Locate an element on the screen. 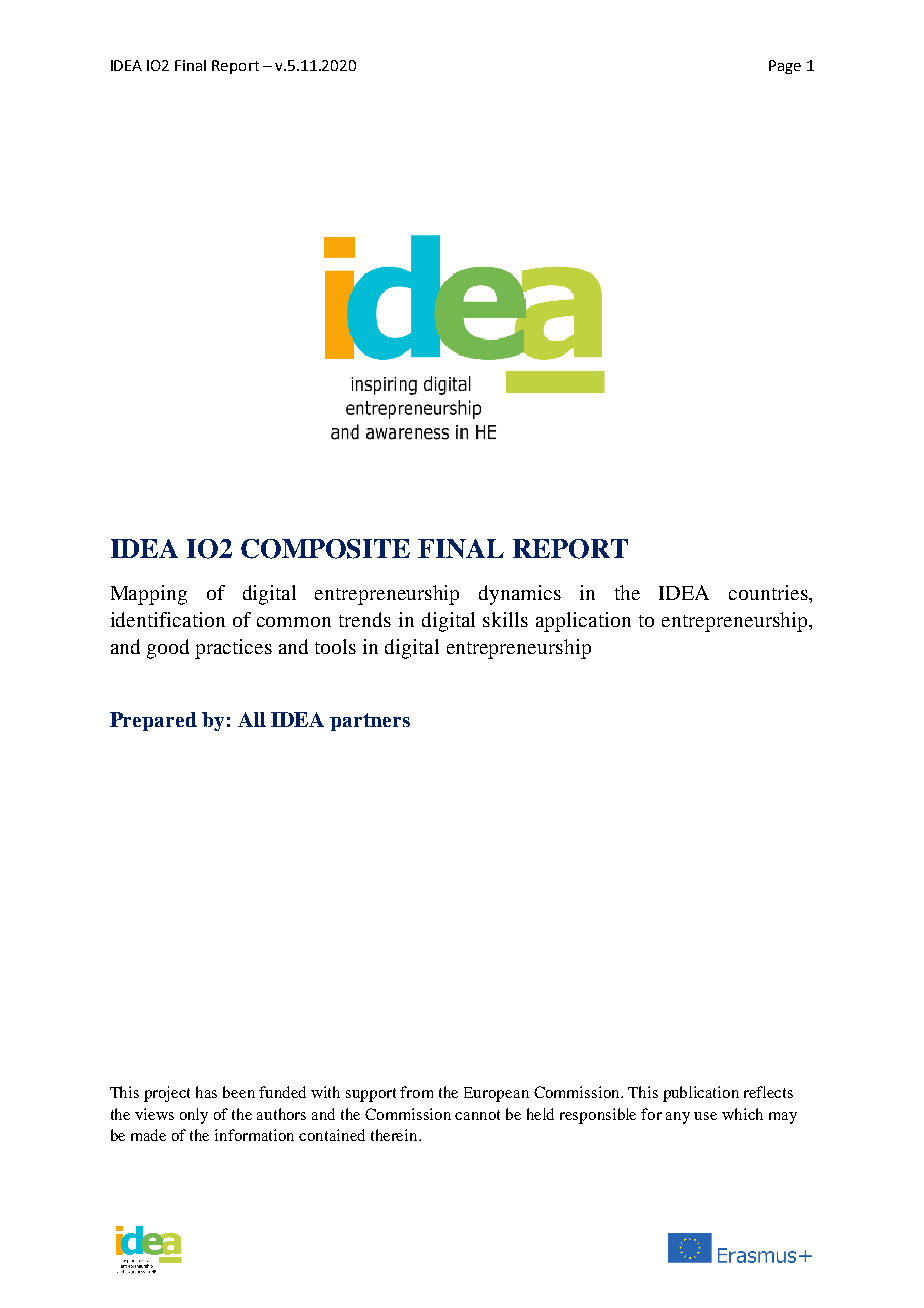 The height and width of the screenshot is (1308, 924). cannot is located at coordinates (477, 1115).
